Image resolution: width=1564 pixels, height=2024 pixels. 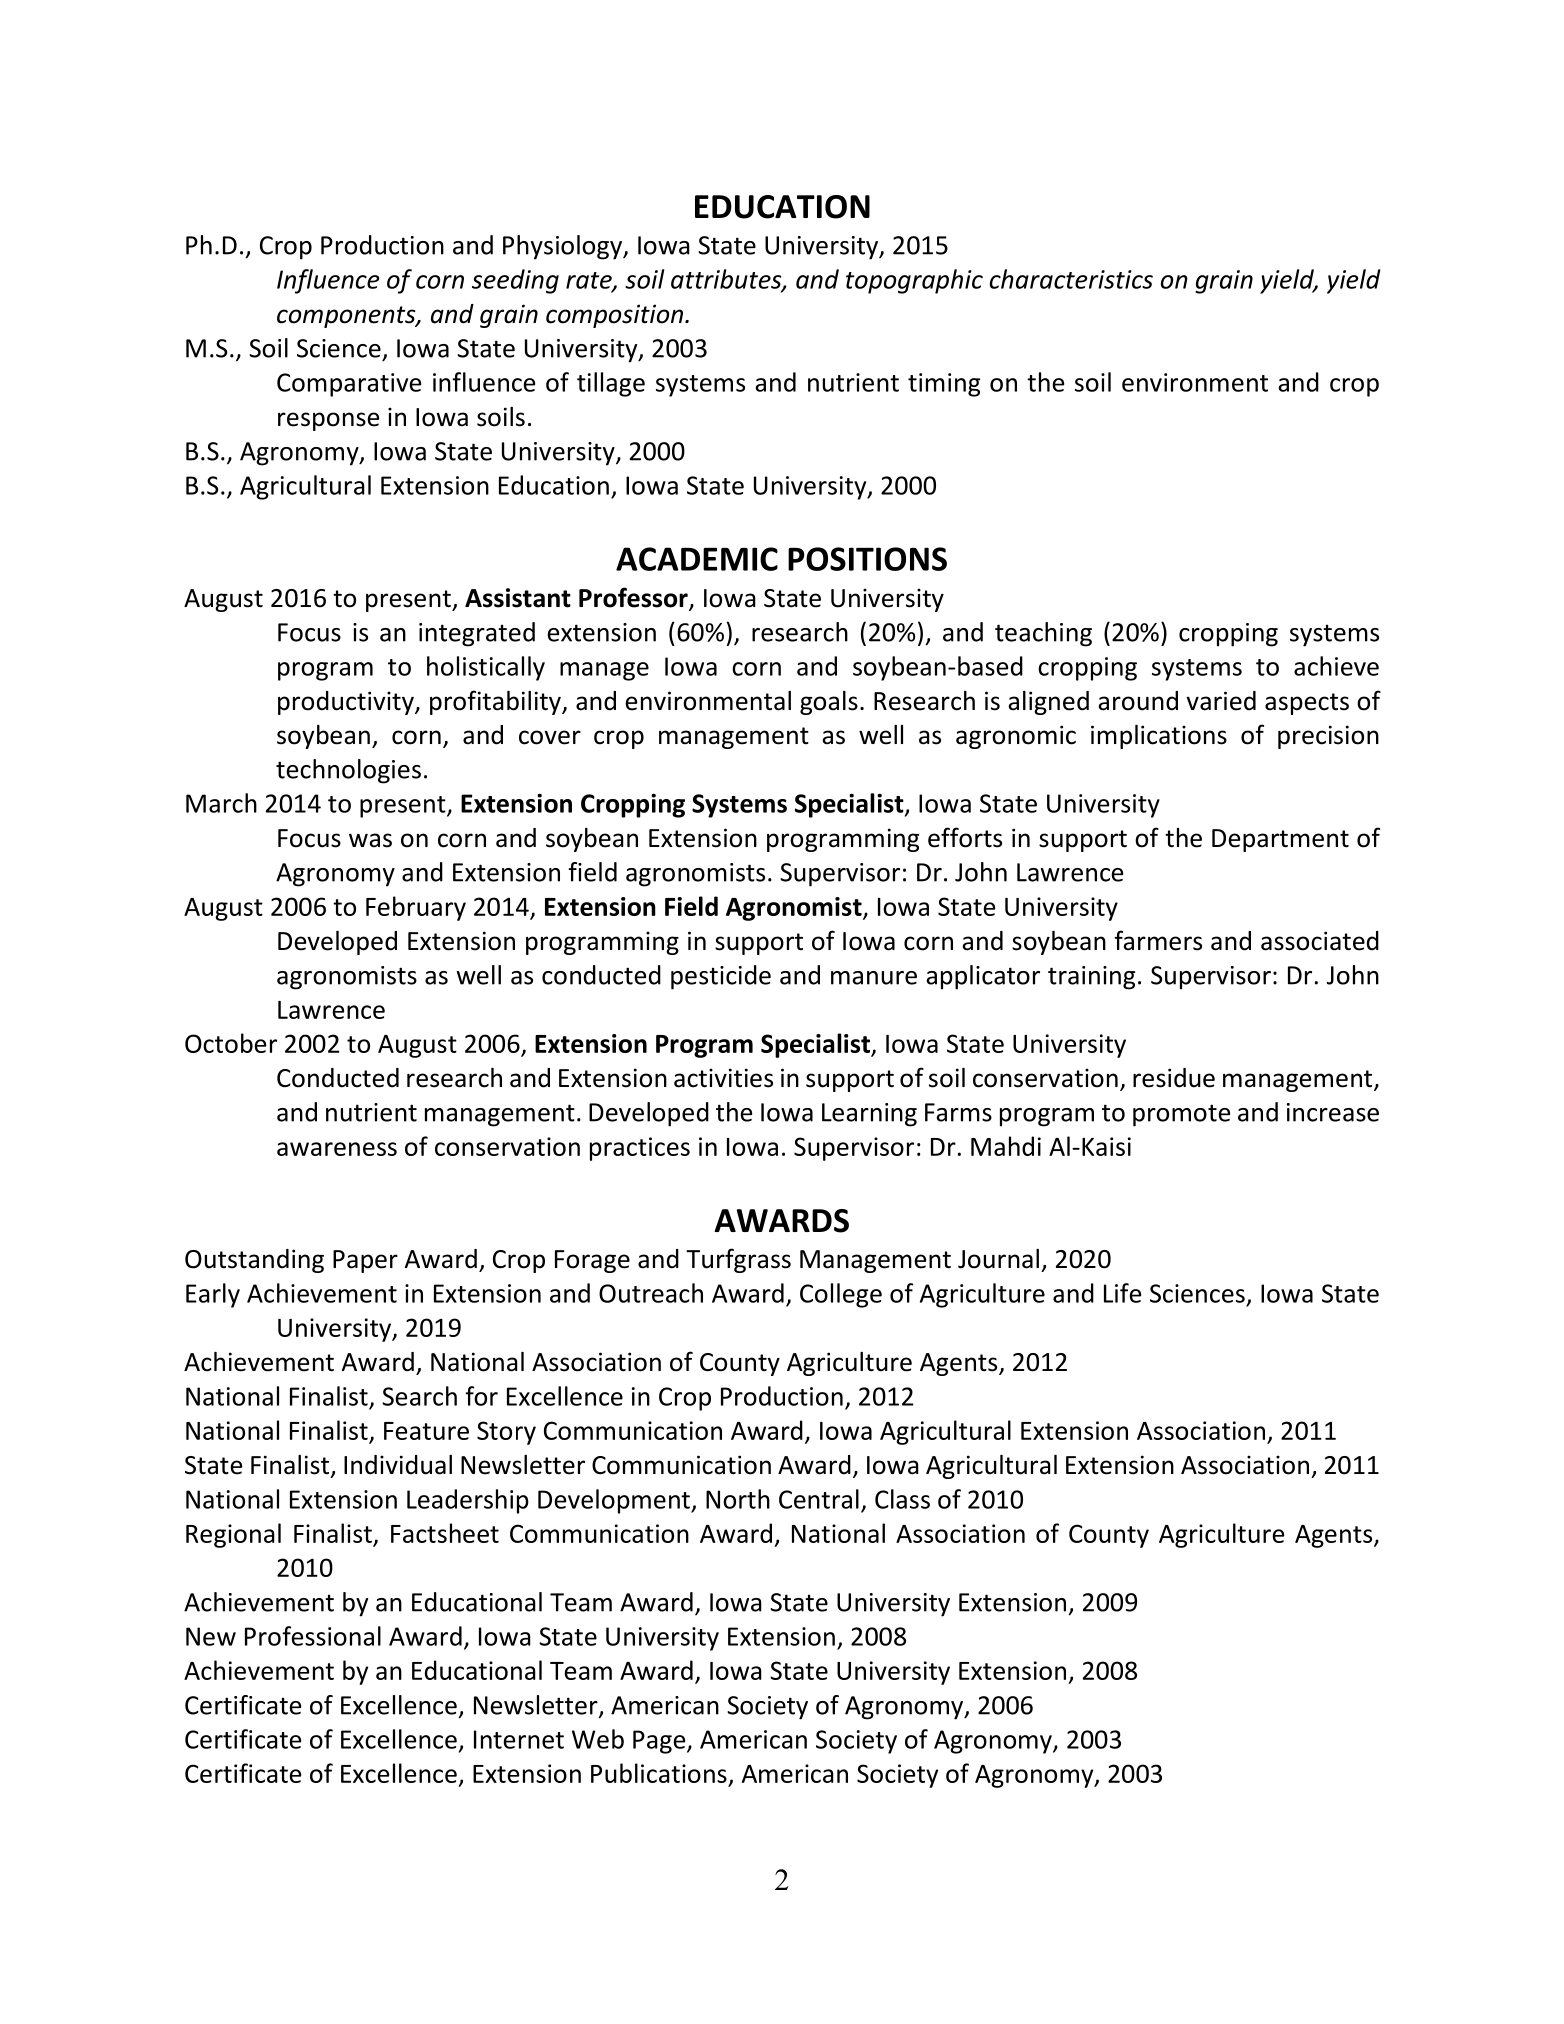 What do you see at coordinates (313, 1636) in the screenshot?
I see `Professional` at bounding box center [313, 1636].
